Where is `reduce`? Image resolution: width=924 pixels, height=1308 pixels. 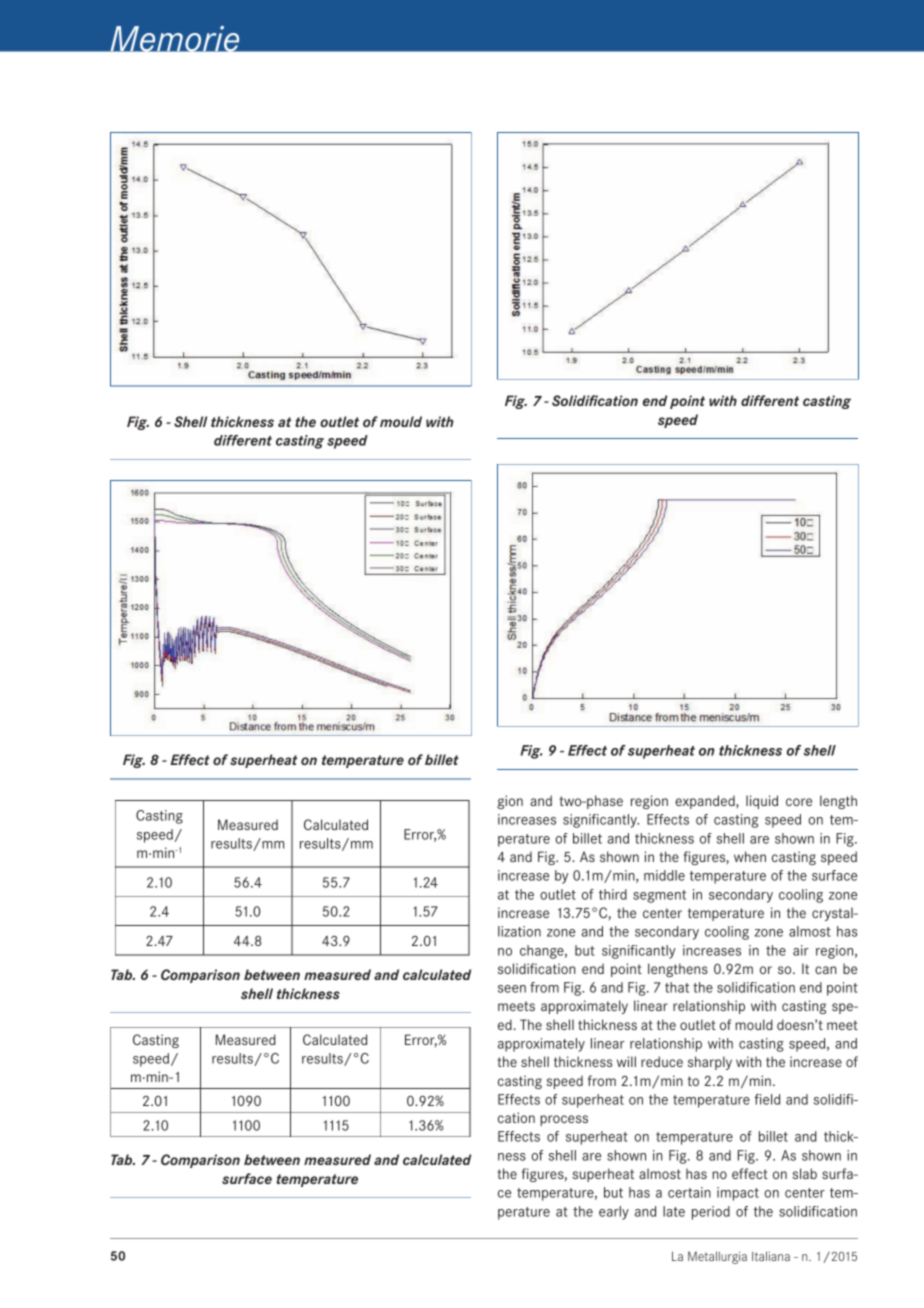 reduce is located at coordinates (662, 1061).
